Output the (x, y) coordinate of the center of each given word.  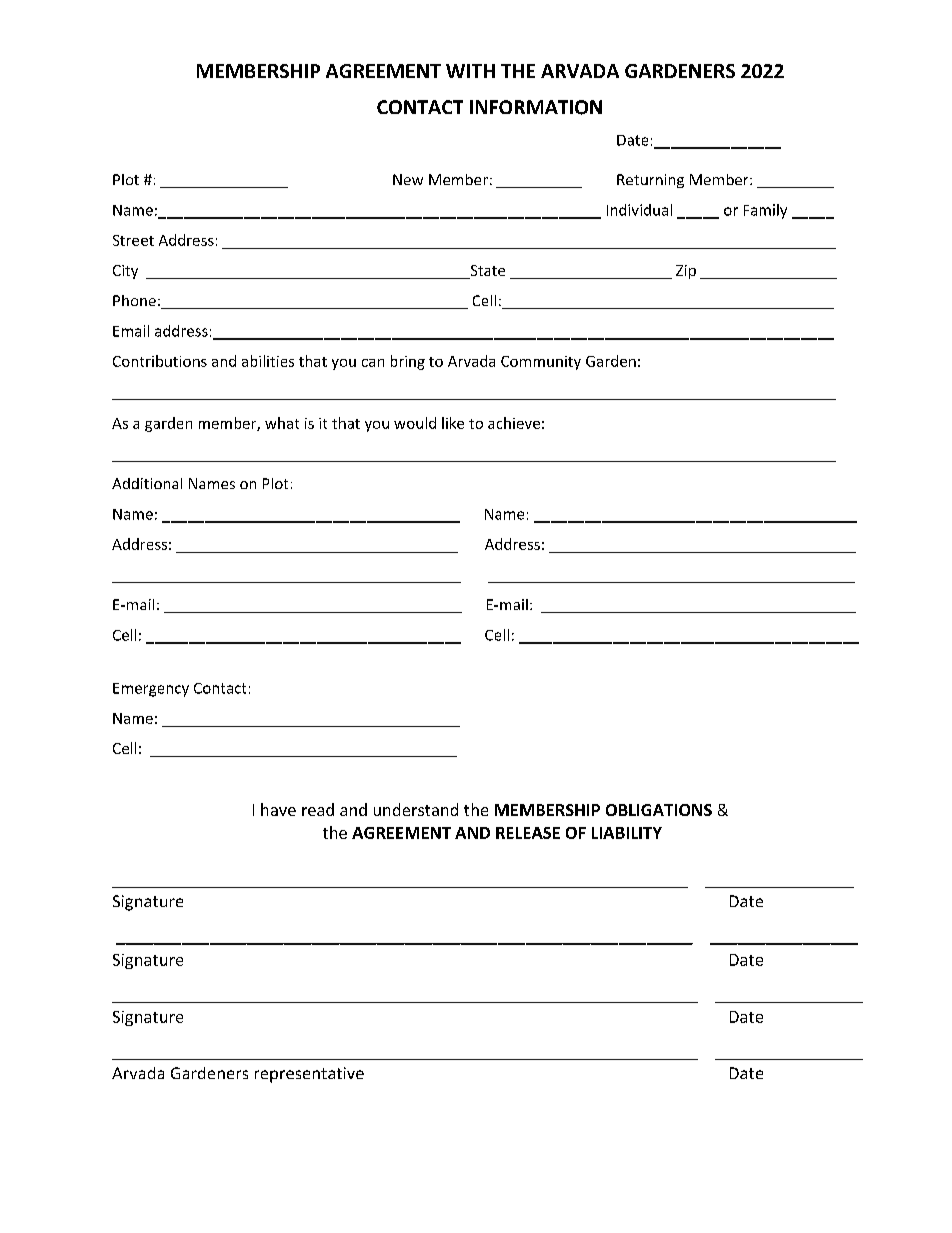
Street (133, 240)
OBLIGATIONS (659, 810)
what (282, 423)
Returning (650, 181)
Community (541, 363)
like (453, 423)
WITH (470, 71)
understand (416, 809)
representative (309, 1075)
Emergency (151, 690)
